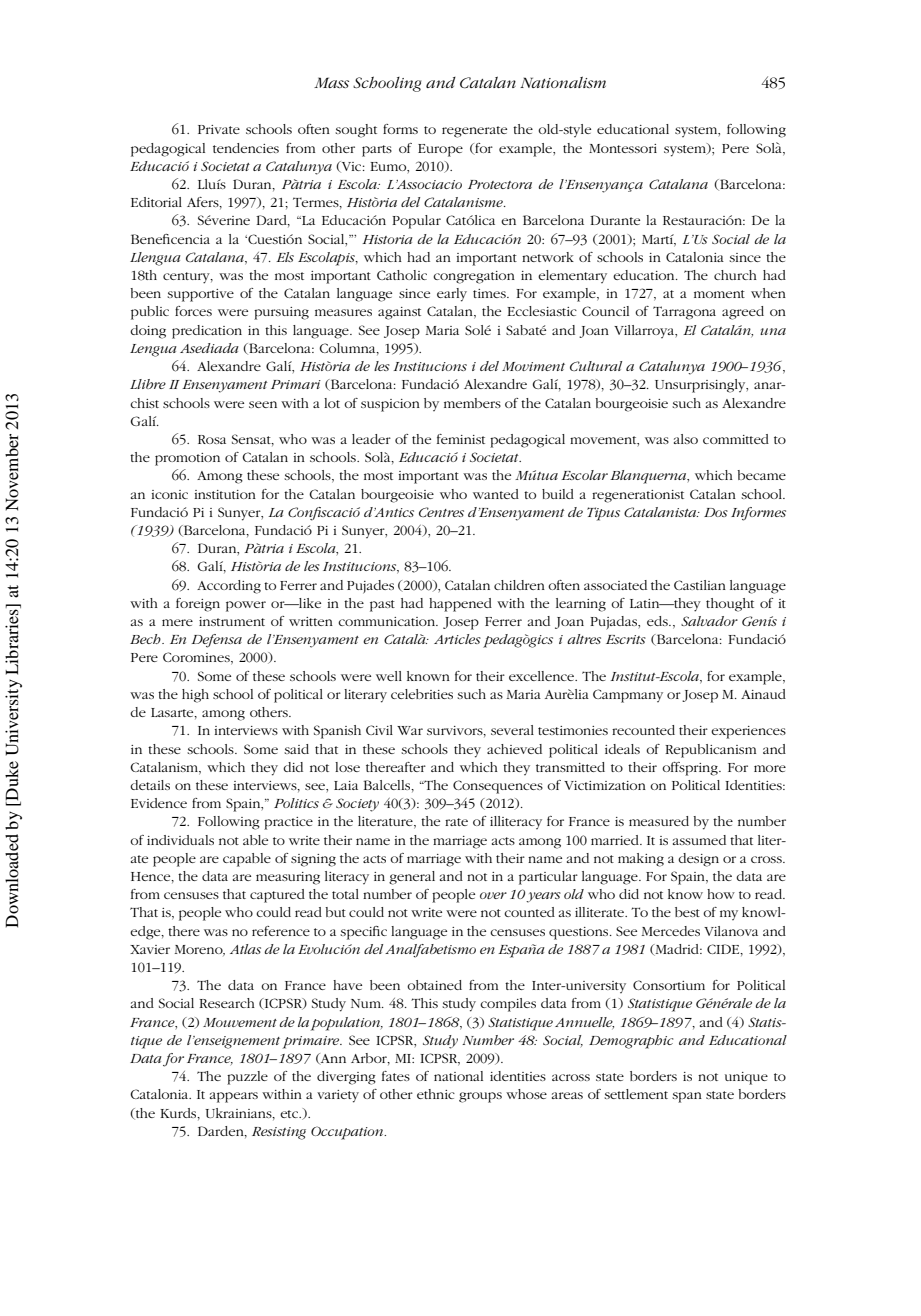 This screenshot has height=1316, width=921. Describe the element at coordinates (478, 330) in the screenshot. I see `Sole` at that location.
